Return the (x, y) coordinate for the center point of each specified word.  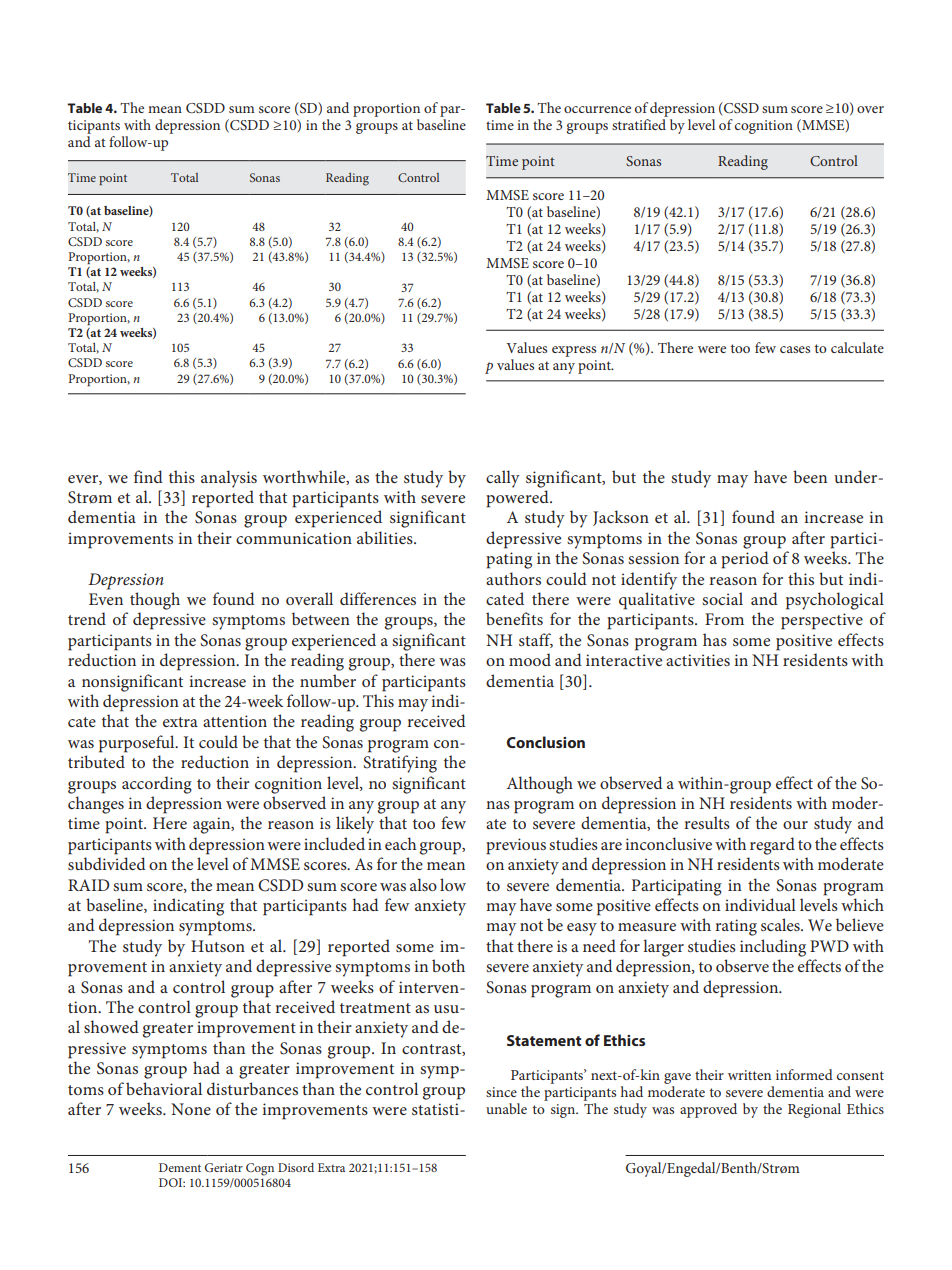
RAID (88, 885)
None (191, 1109)
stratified (639, 124)
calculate (857, 347)
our (795, 825)
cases (795, 349)
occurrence (597, 109)
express (574, 351)
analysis (229, 479)
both (448, 965)
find (148, 476)
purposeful (138, 744)
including (773, 948)
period (745, 560)
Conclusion (546, 742)
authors (513, 578)
